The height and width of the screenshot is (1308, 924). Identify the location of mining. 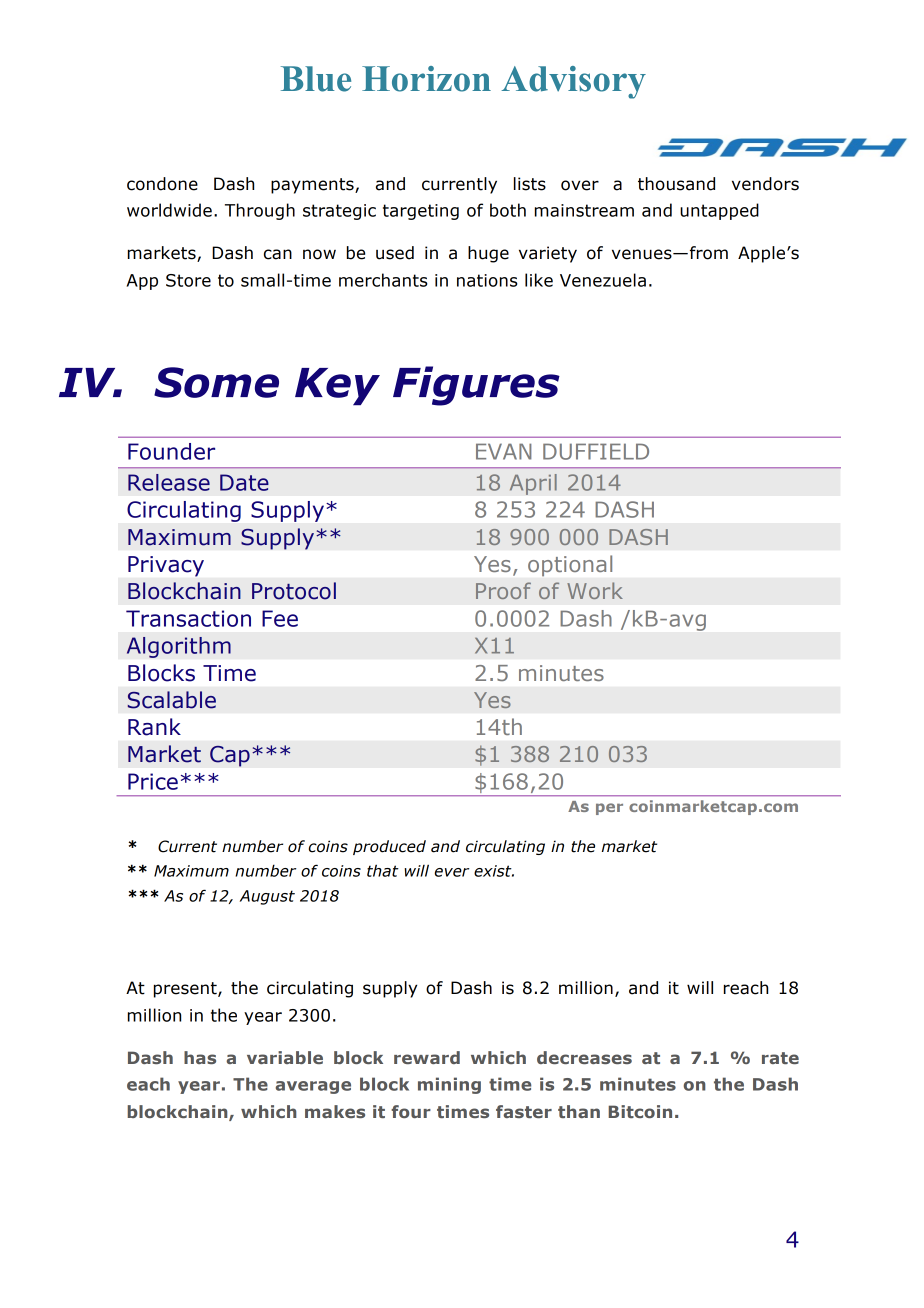
(449, 1085).
